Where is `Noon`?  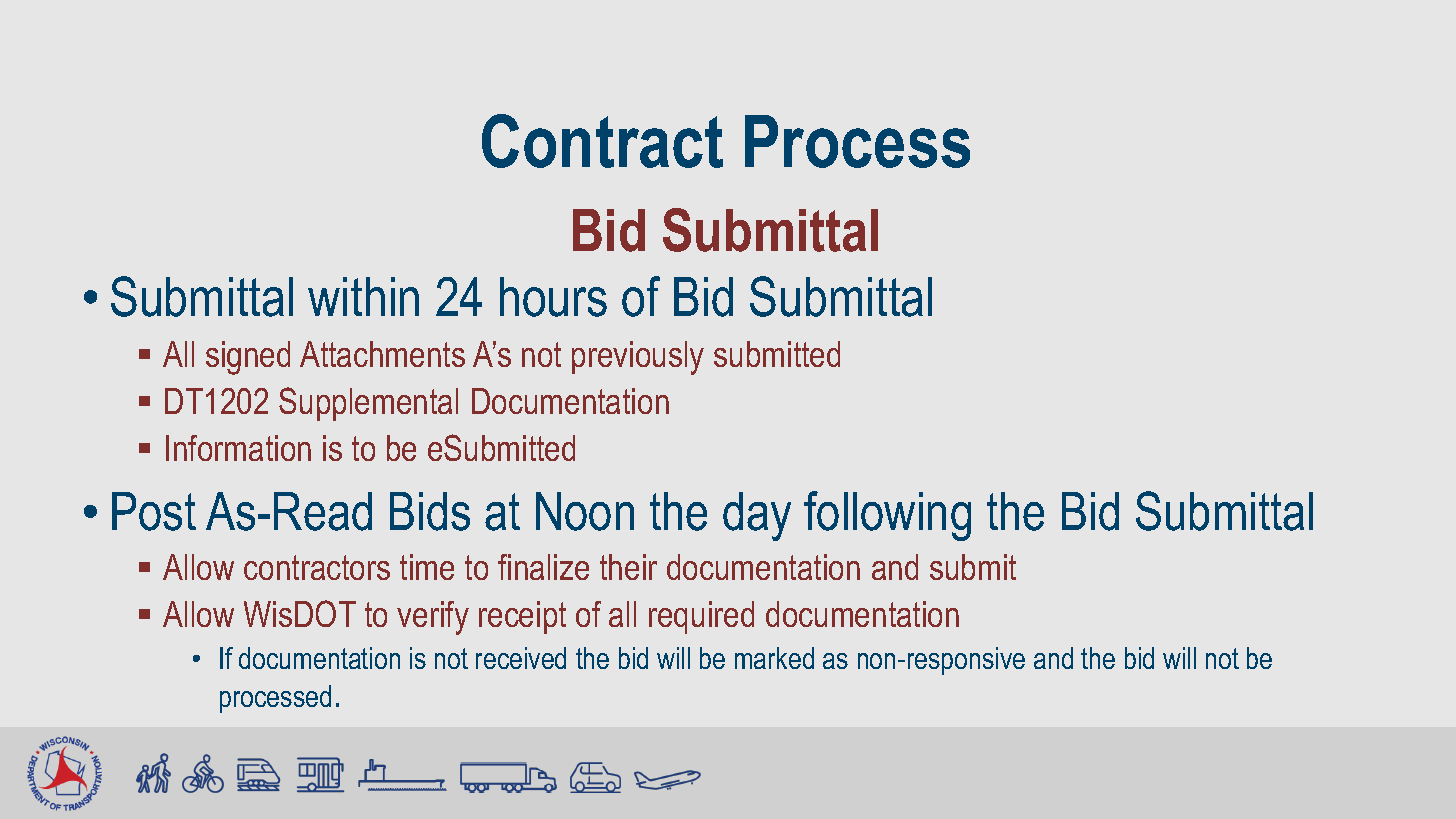
Noon is located at coordinates (585, 511).
